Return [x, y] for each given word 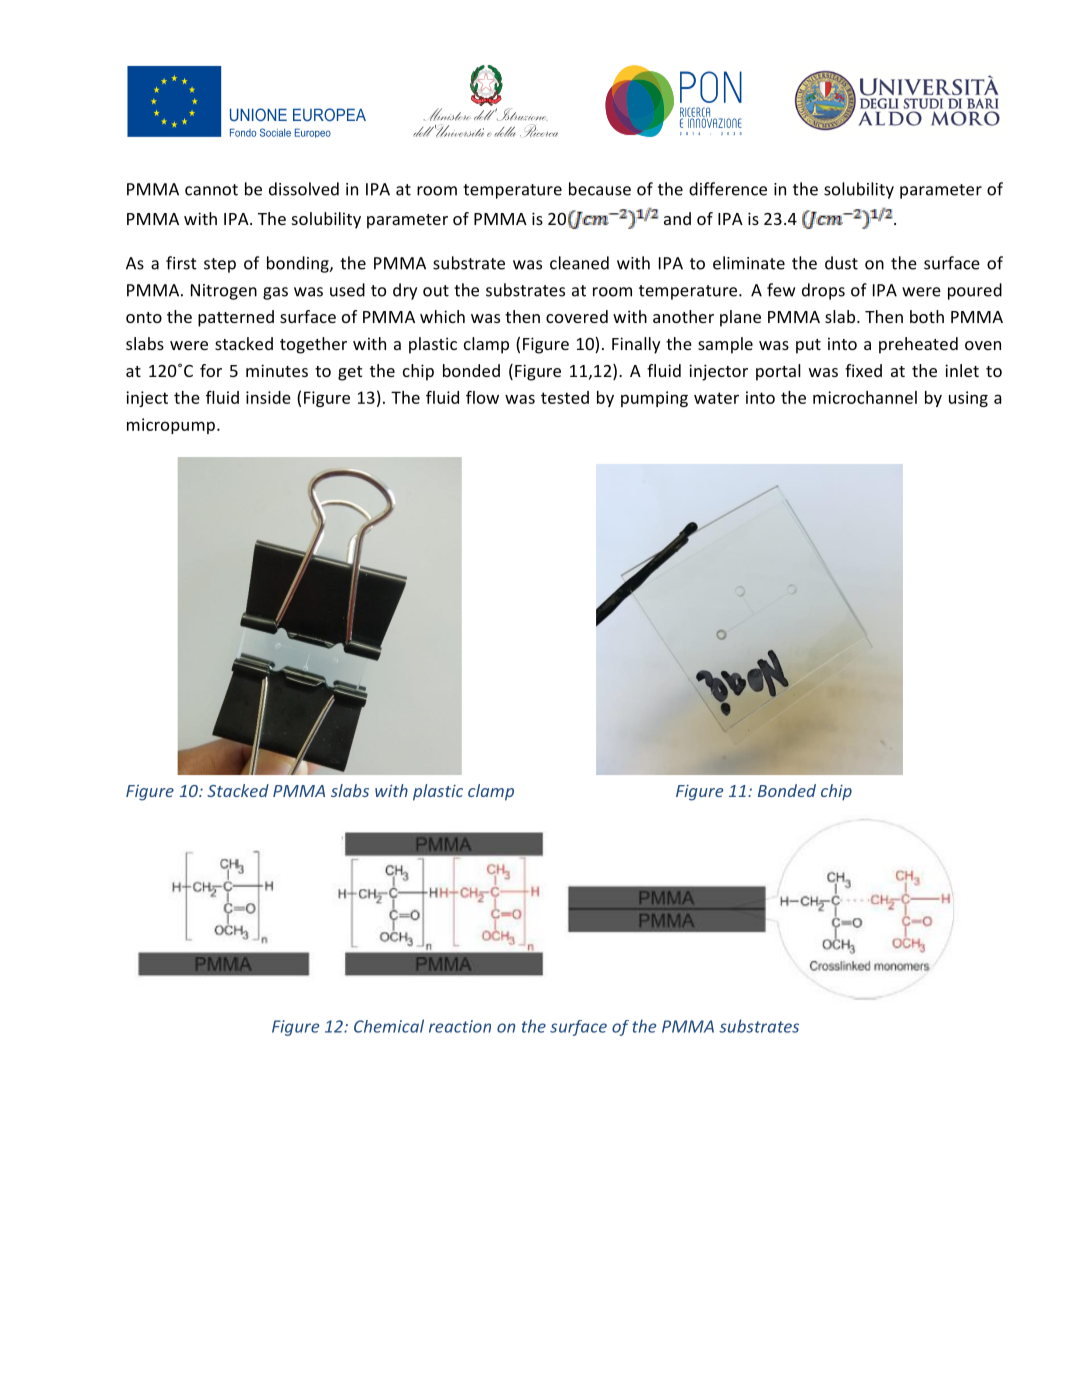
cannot [211, 190]
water [716, 398]
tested [565, 397]
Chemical [389, 1026]
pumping [654, 399]
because [600, 189]
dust [841, 263]
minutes [277, 370]
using [968, 399]
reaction [460, 1026]
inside [268, 397]
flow [482, 397]
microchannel [865, 397]
